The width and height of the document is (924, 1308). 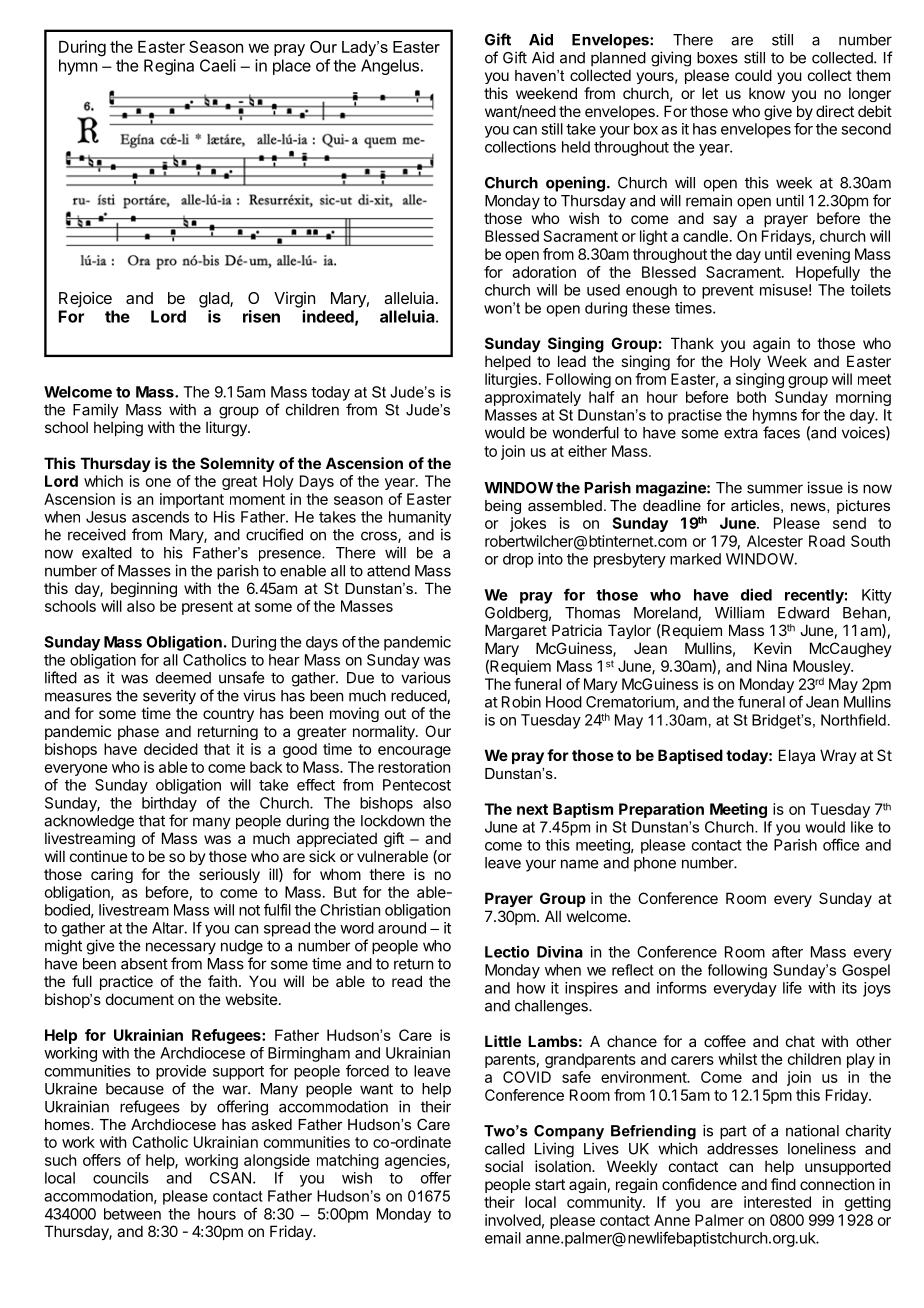 I want to click on prevent, so click(x=728, y=292).
